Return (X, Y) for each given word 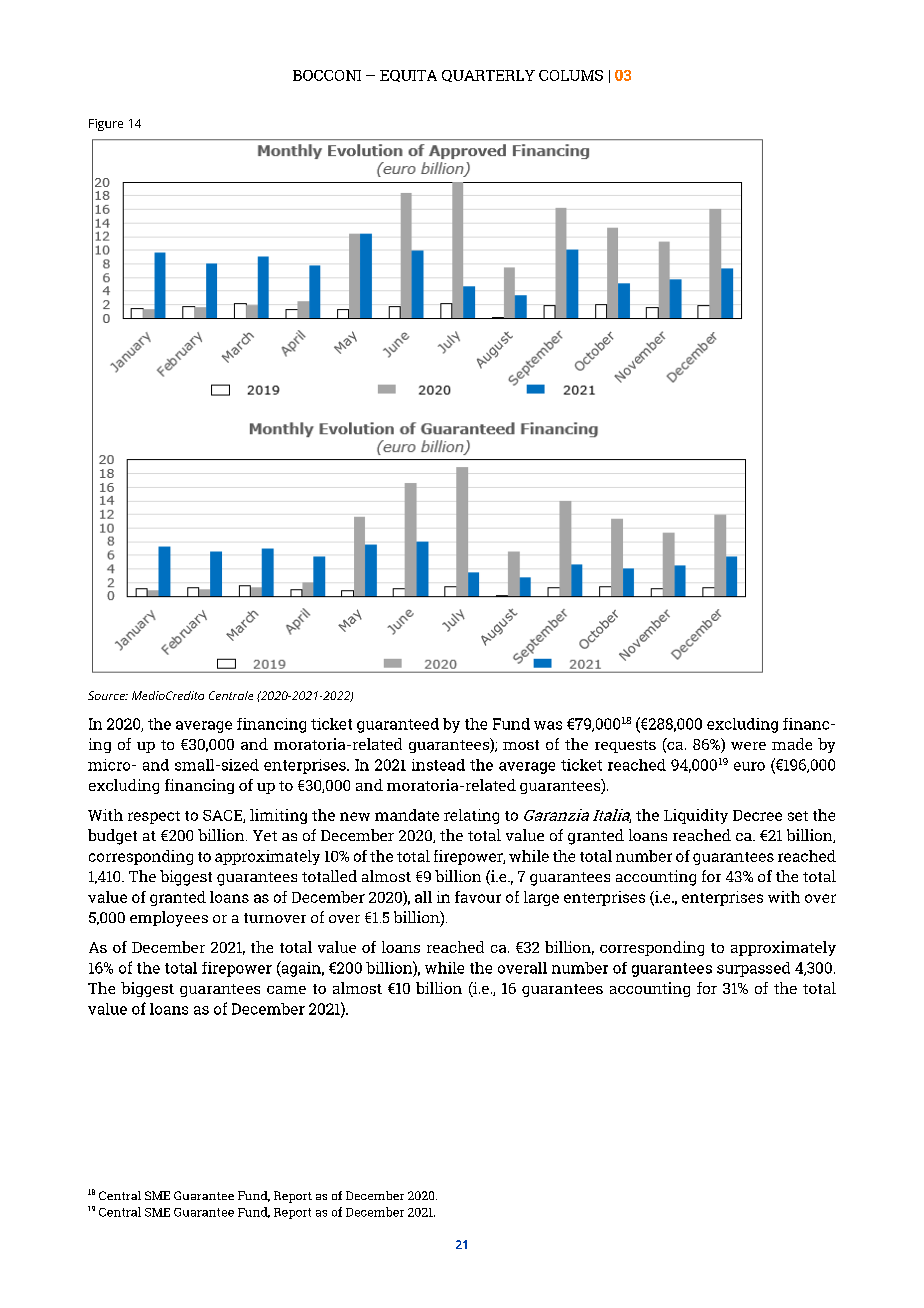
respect (154, 817)
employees (169, 919)
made (792, 744)
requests (625, 746)
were (748, 746)
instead (438, 765)
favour (478, 897)
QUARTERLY (488, 76)
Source (107, 695)
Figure (106, 125)
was (548, 725)
